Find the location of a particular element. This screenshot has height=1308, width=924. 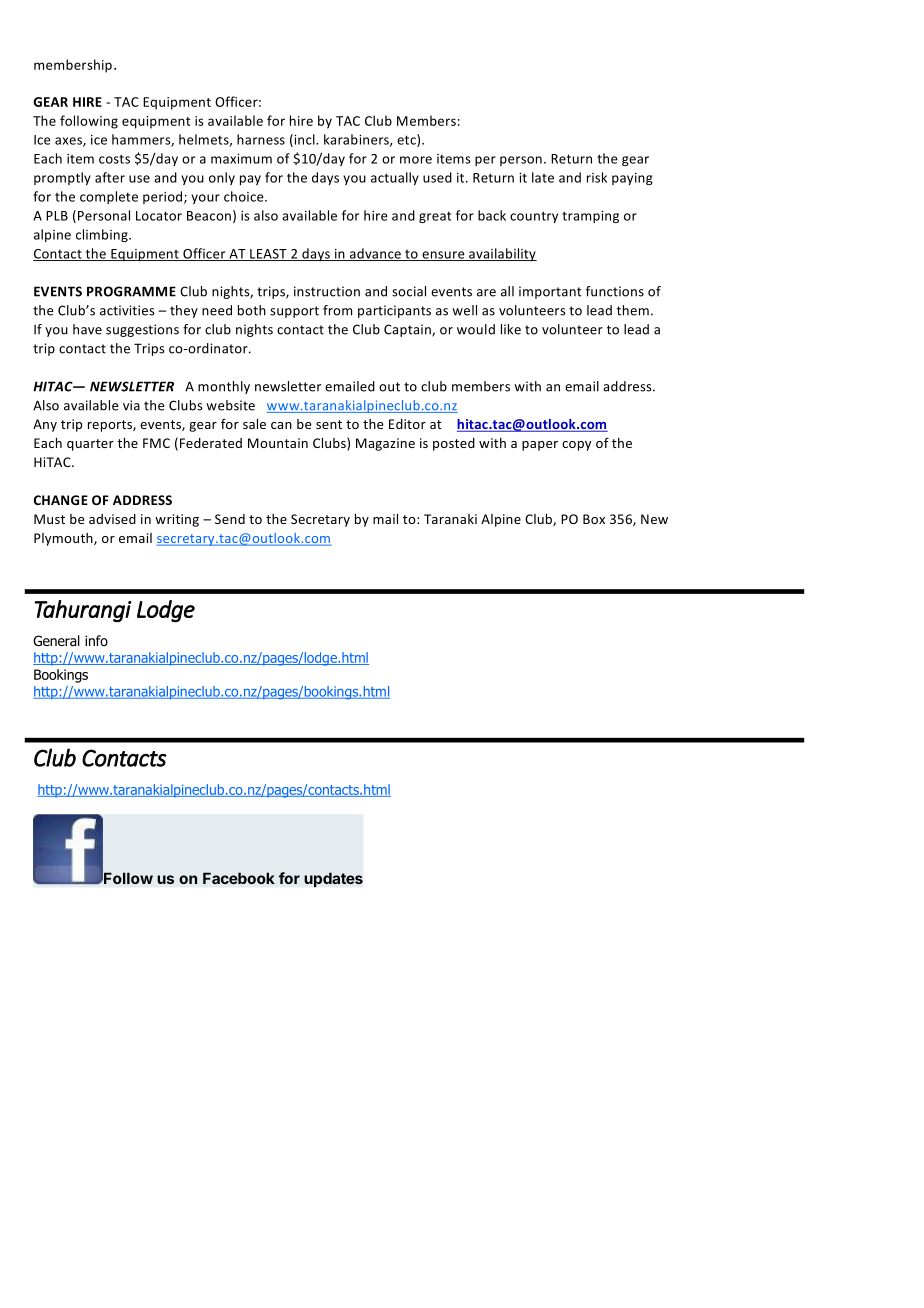

info is located at coordinates (96, 640).
